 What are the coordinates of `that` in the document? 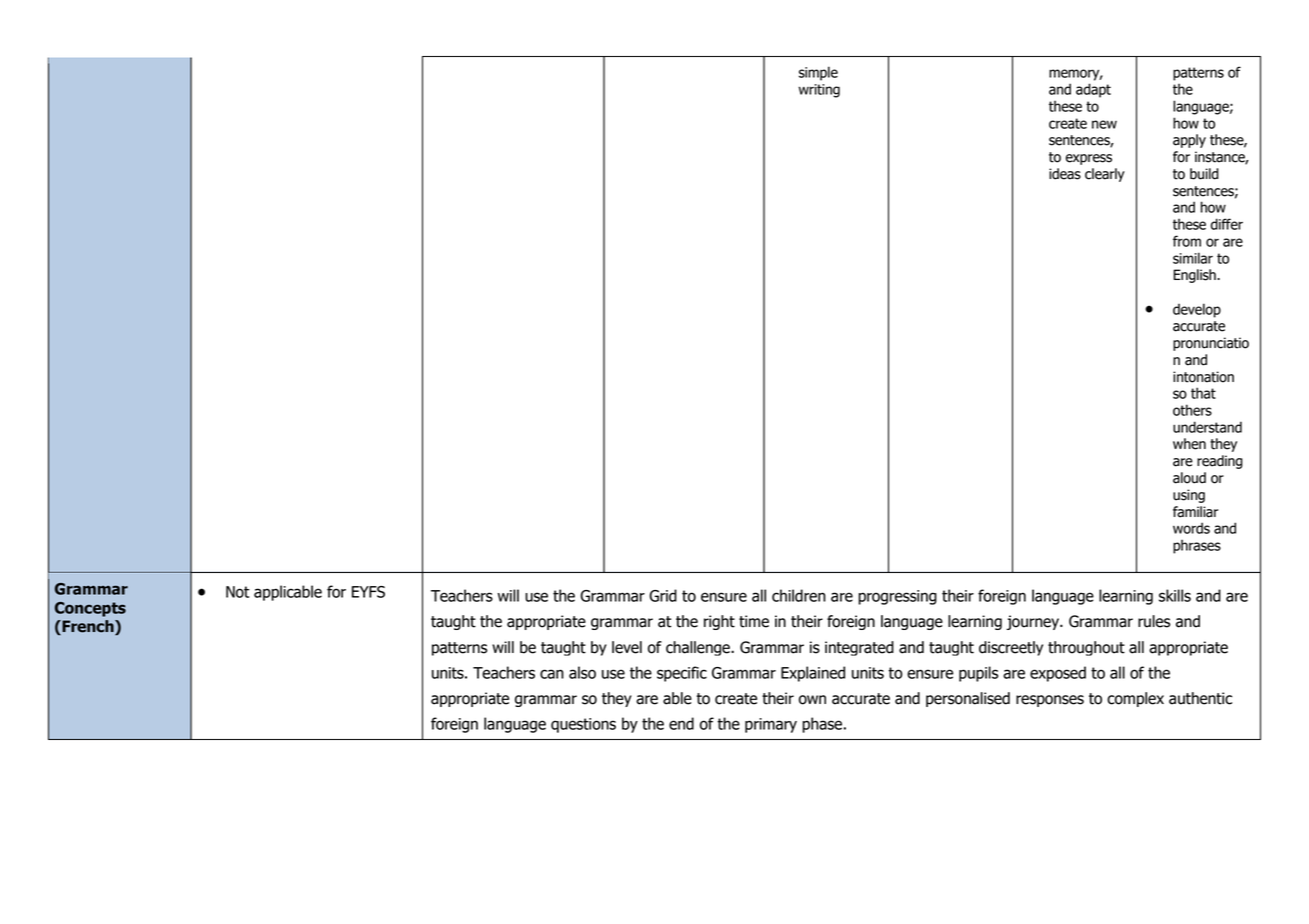 It's located at (1203, 393).
